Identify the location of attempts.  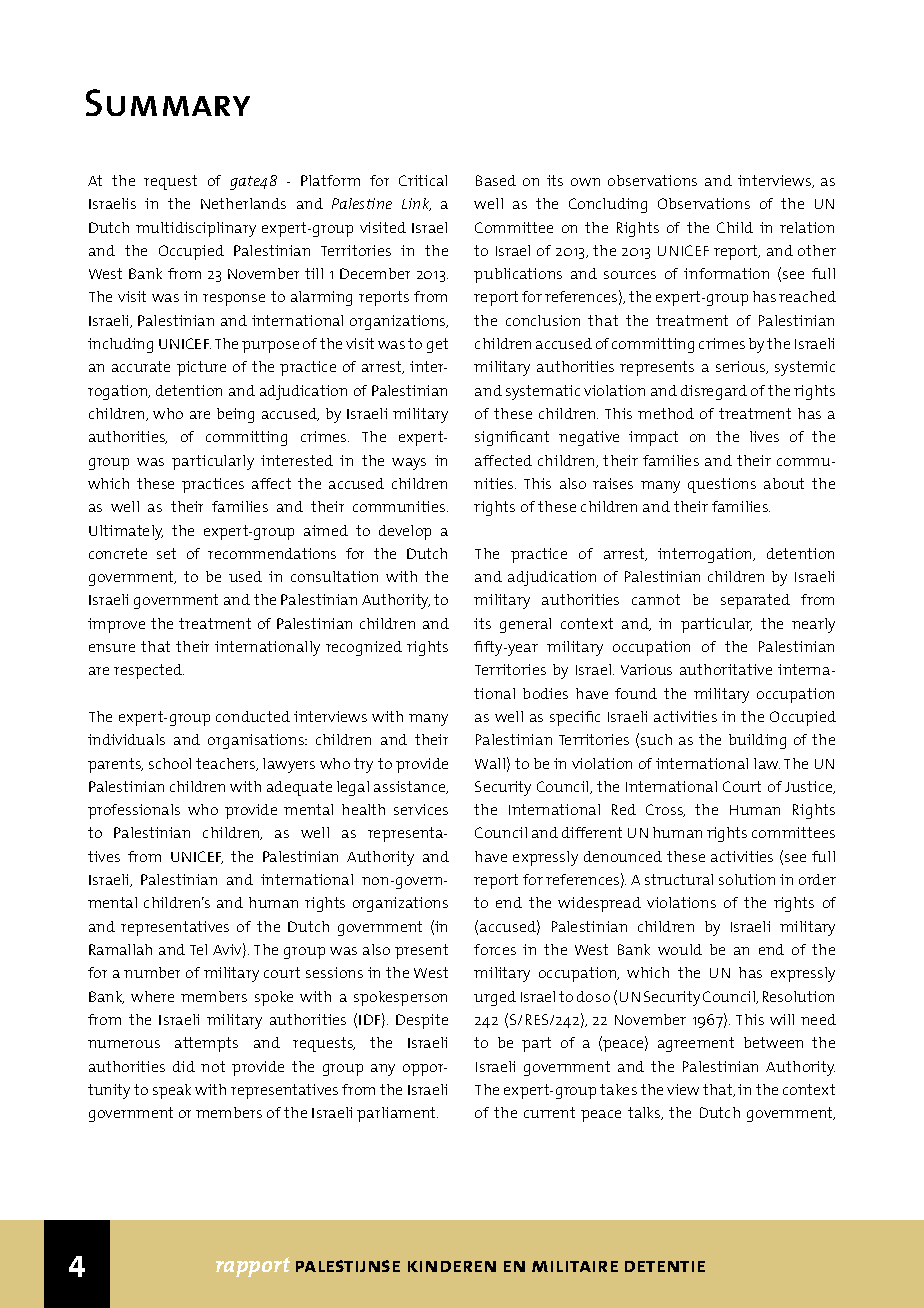
(206, 1044).
